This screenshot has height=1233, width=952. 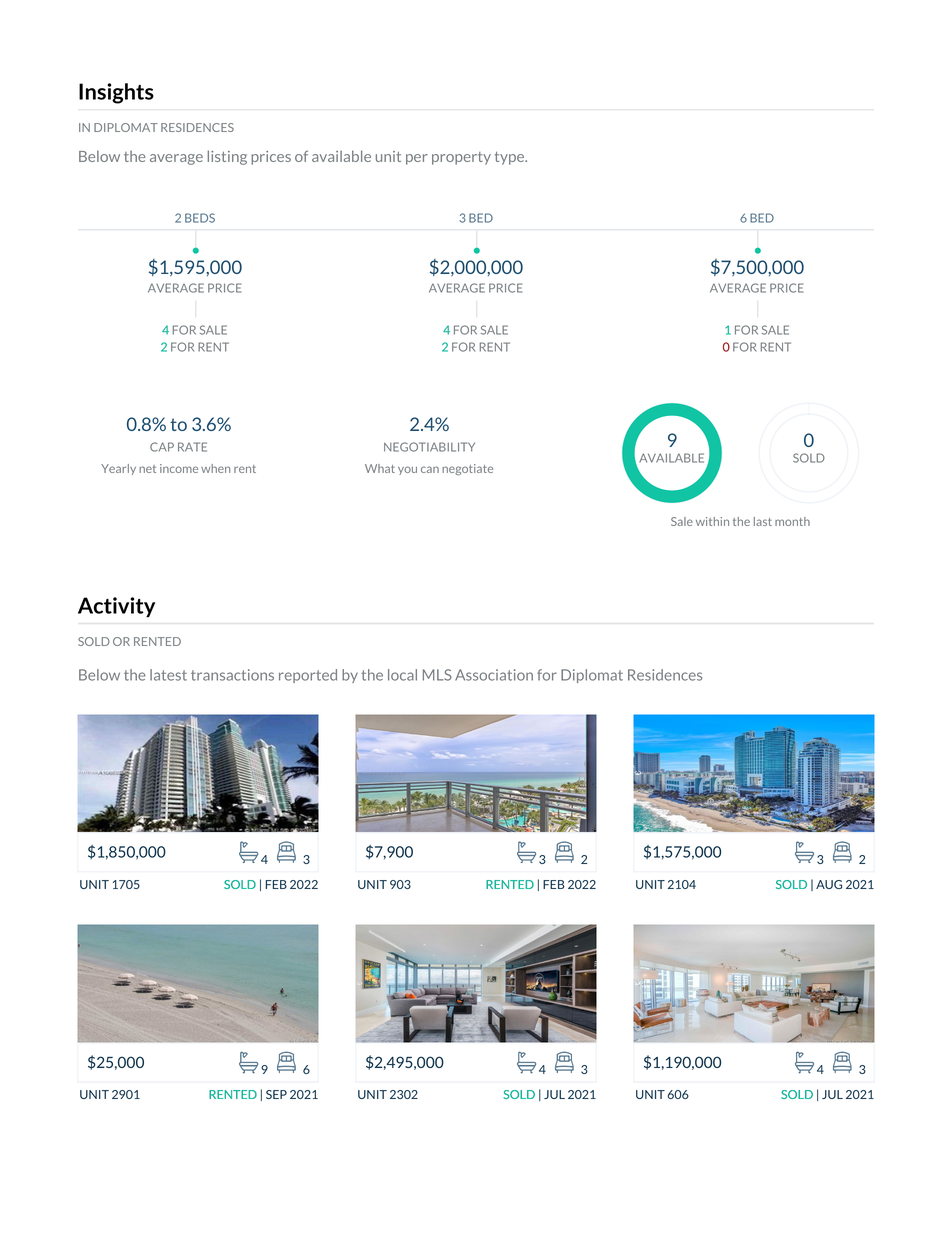 What do you see at coordinates (232, 675) in the screenshot?
I see `transactions` at bounding box center [232, 675].
